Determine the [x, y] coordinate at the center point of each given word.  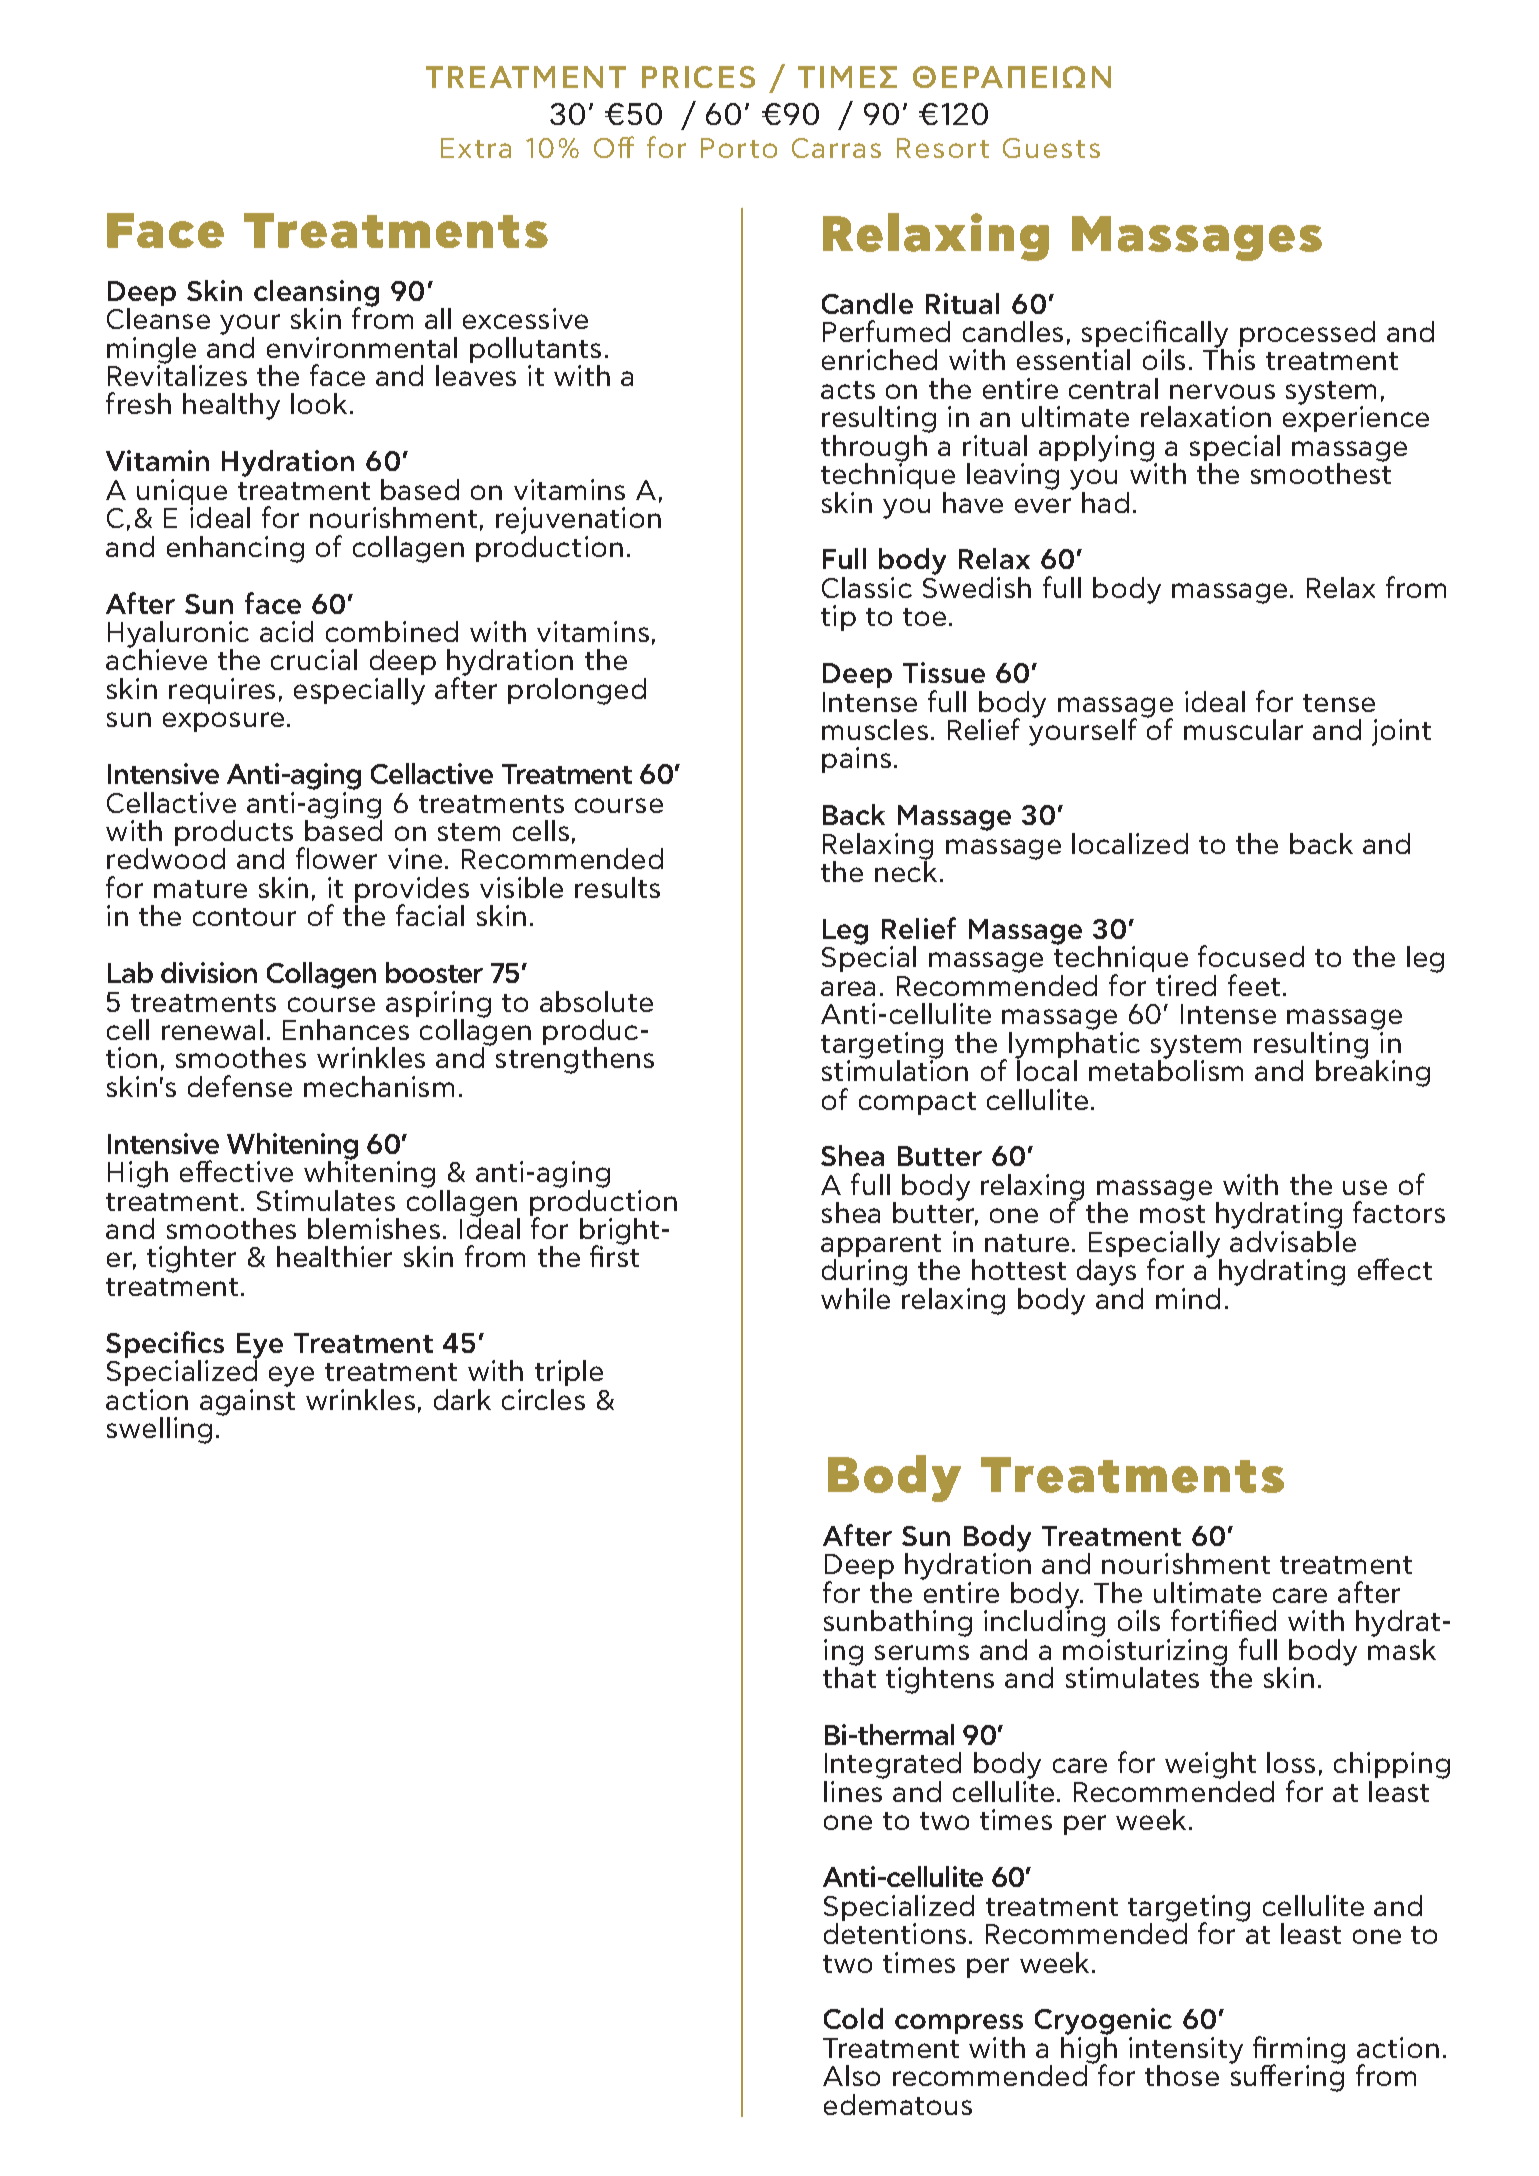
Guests [1051, 148]
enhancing [235, 549]
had [1105, 502]
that [849, 1676]
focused [1251, 956]
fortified [1223, 1620]
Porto [739, 148]
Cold [853, 2018]
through [875, 448]
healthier [334, 1256]
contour [244, 917]
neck [906, 870]
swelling [159, 1430]
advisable [1293, 1240]
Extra [476, 148]
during [864, 1271]
